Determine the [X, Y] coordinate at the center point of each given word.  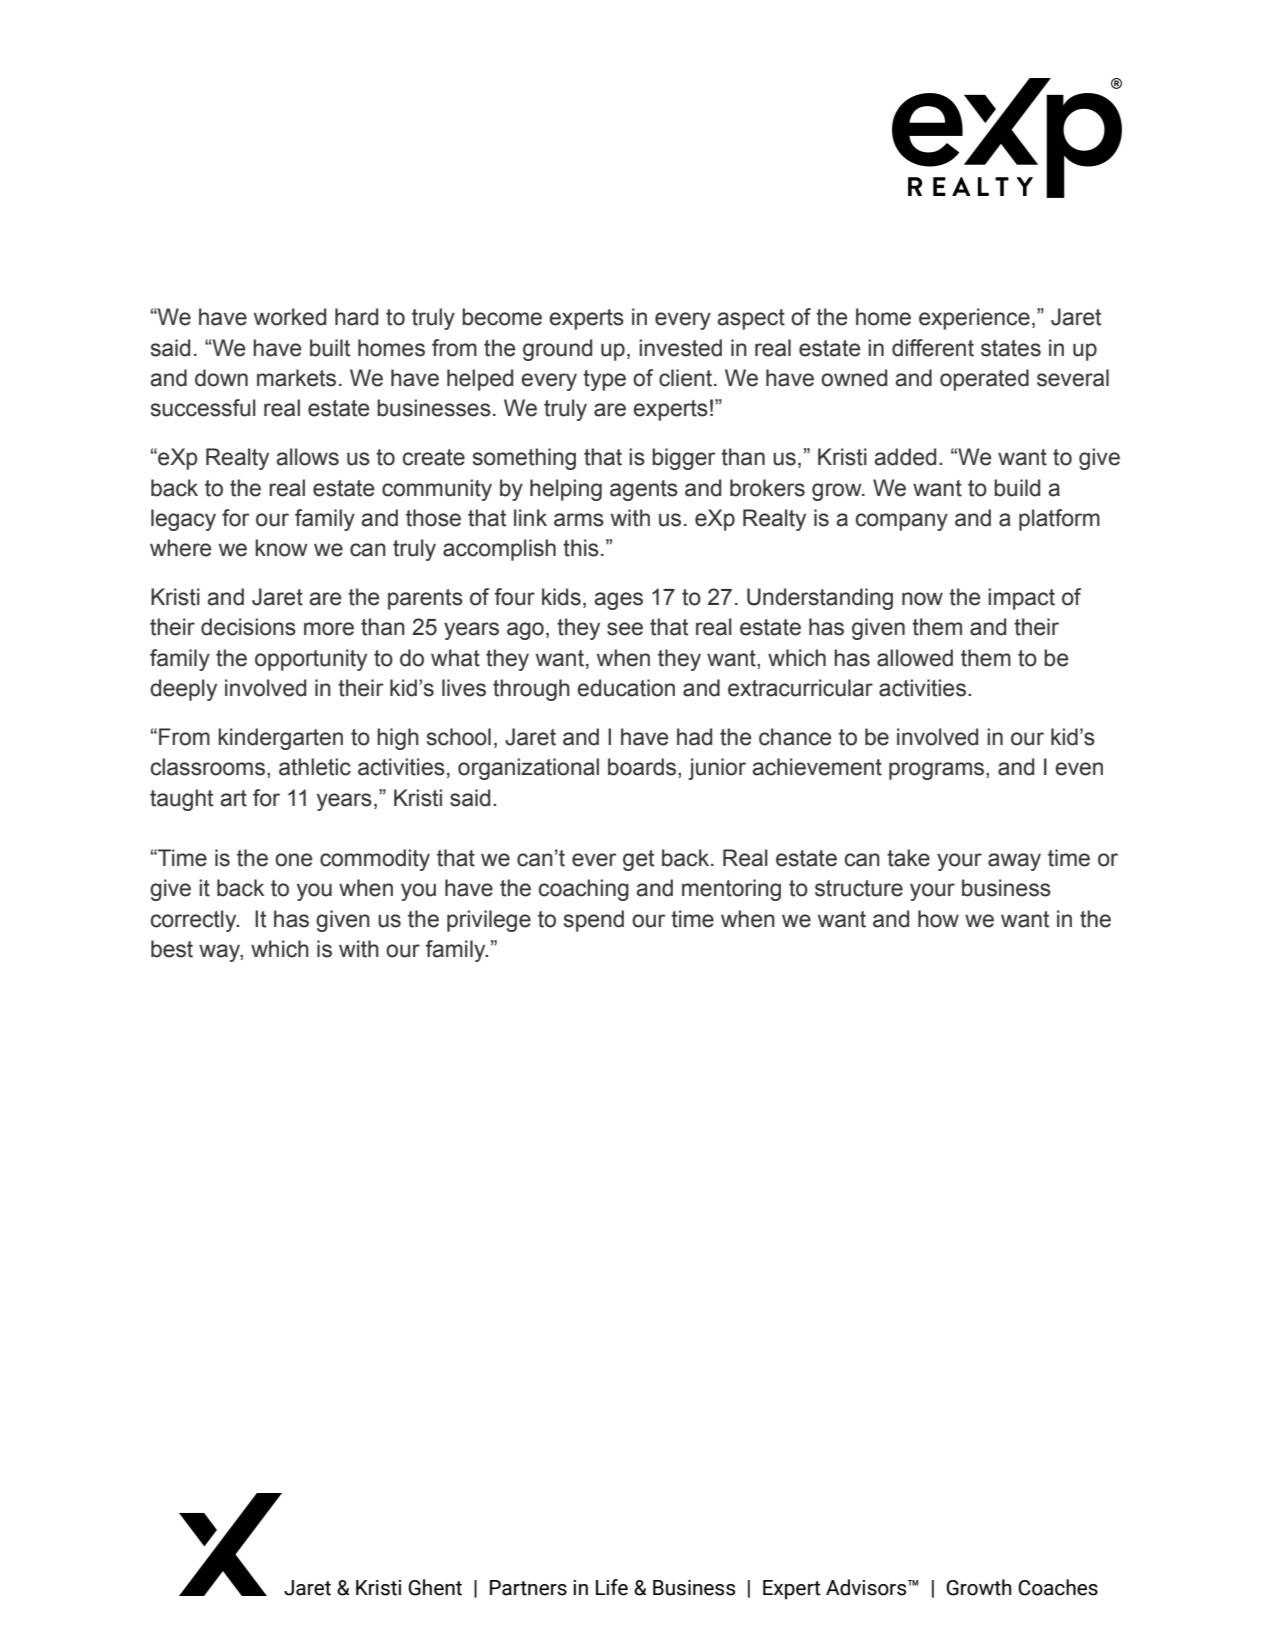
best [172, 949]
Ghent [435, 1587]
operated [984, 380]
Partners [528, 1588]
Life [612, 1587]
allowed [915, 658]
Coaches [1058, 1587]
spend [594, 921]
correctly [195, 921]
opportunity [311, 660]
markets [296, 378]
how [938, 919]
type [604, 380]
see [625, 629]
